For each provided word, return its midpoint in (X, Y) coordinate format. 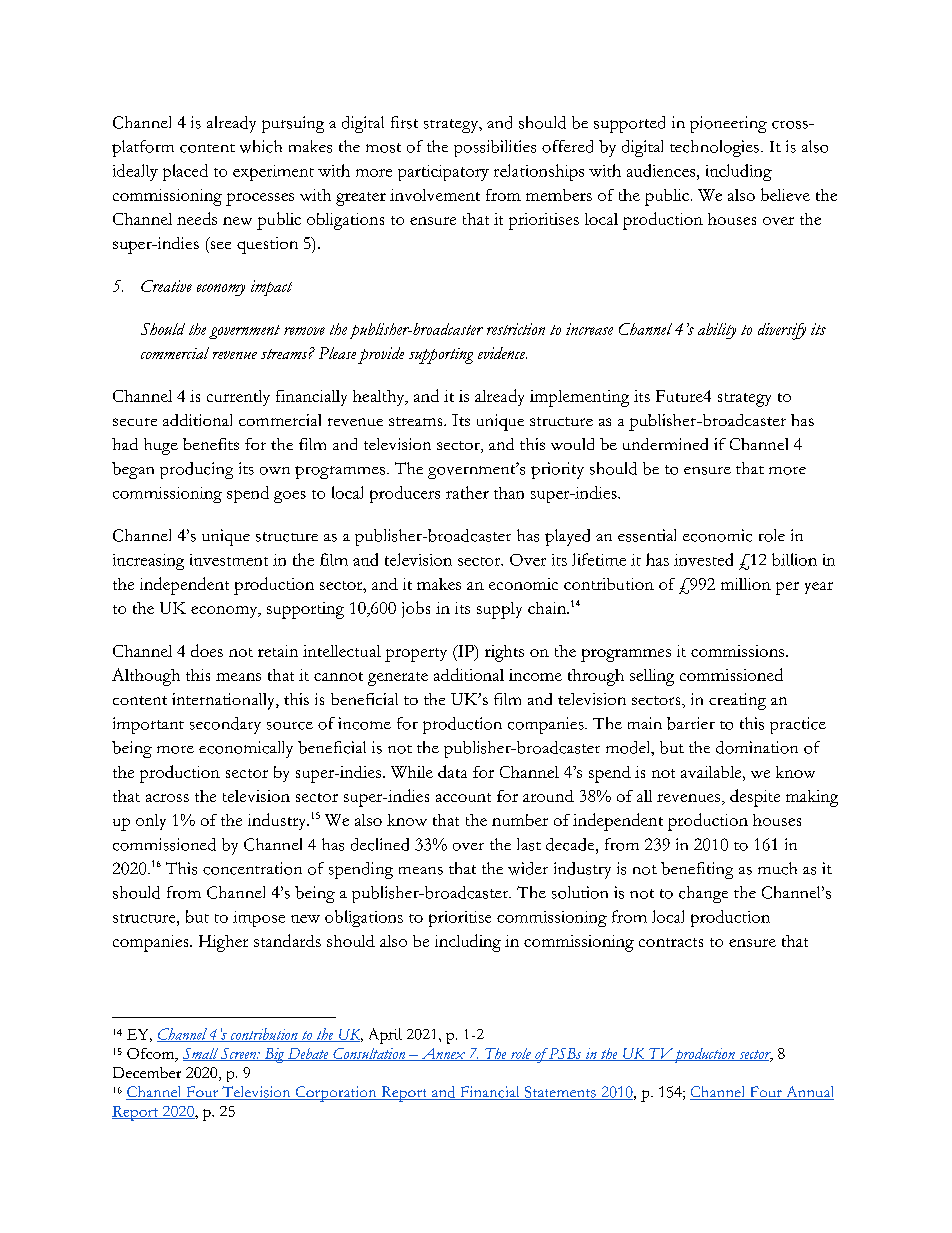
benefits (211, 444)
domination (757, 747)
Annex (443, 1054)
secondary (225, 725)
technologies (714, 148)
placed (185, 172)
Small (201, 1054)
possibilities (495, 148)
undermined (665, 444)
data (452, 771)
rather (467, 492)
